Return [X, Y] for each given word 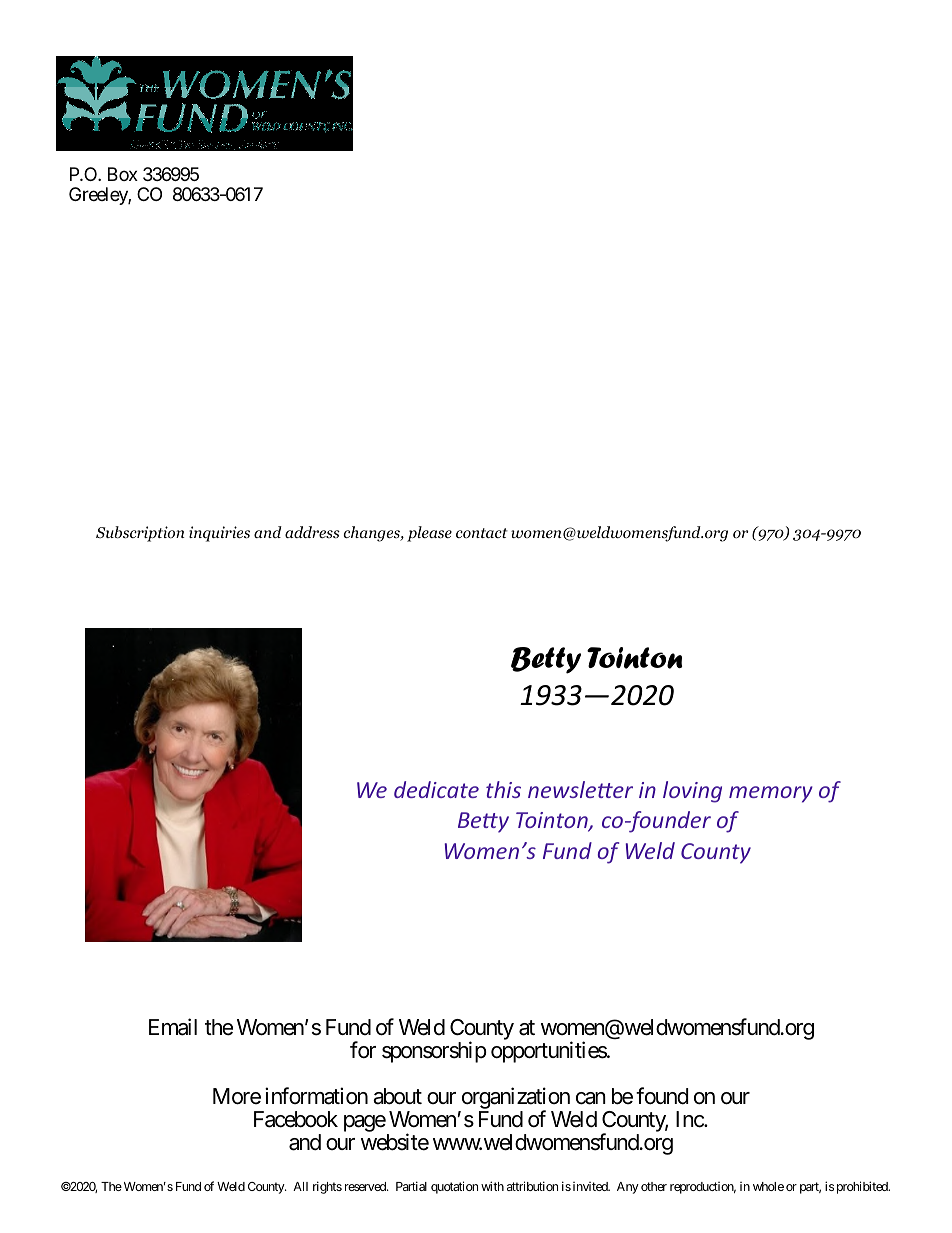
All [300, 1186]
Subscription [140, 534]
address [312, 532]
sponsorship [434, 1052]
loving [692, 792]
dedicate [436, 789]
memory [771, 794]
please [429, 534]
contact [482, 533]
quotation [454, 1187]
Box [123, 174]
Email [173, 1027]
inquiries [219, 534]
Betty [546, 660]
